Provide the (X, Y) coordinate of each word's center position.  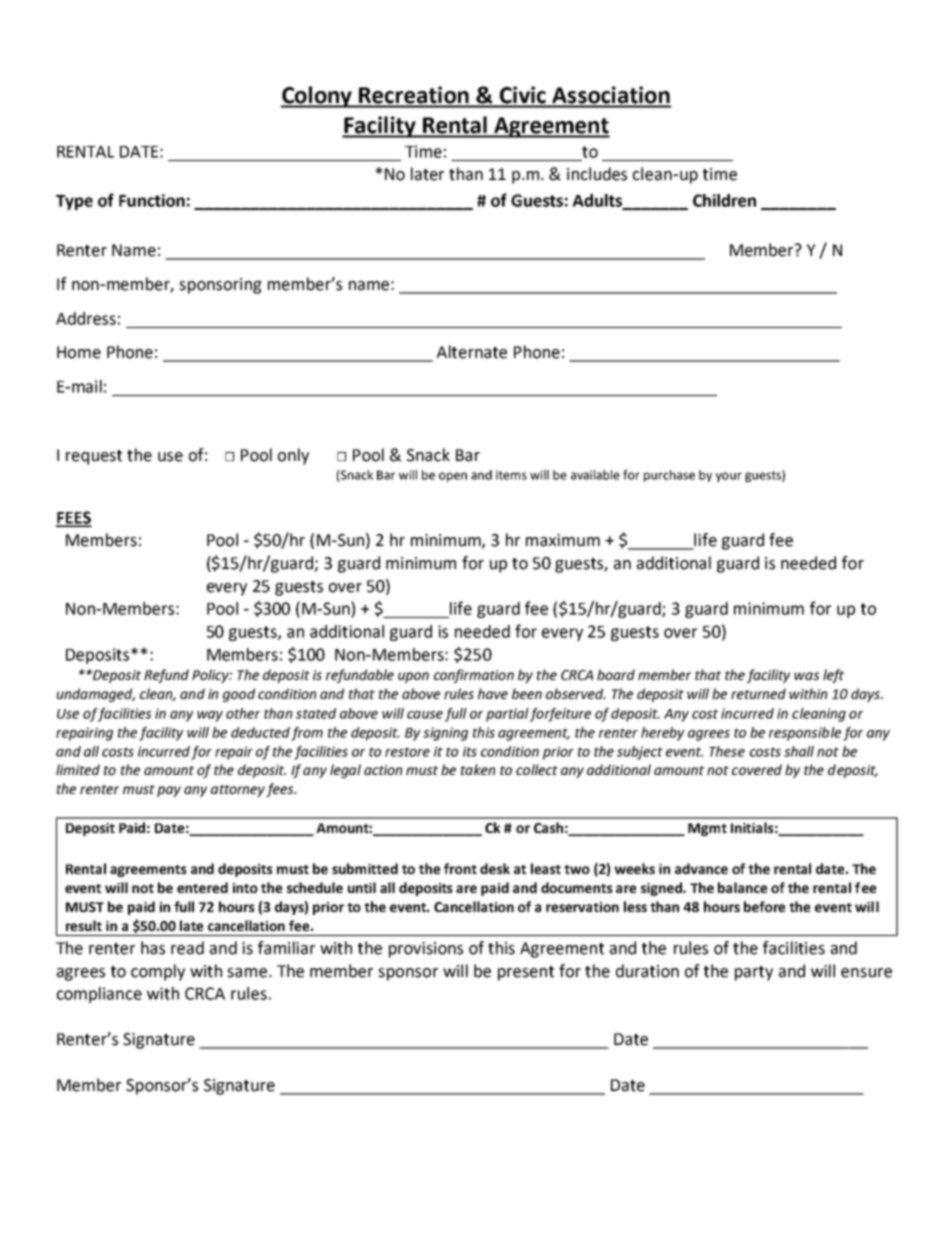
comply (158, 972)
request (94, 457)
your (729, 477)
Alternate (472, 352)
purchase (669, 476)
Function (152, 200)
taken (478, 769)
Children (724, 200)
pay (169, 791)
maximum (563, 540)
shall (799, 751)
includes (597, 174)
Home (79, 352)
